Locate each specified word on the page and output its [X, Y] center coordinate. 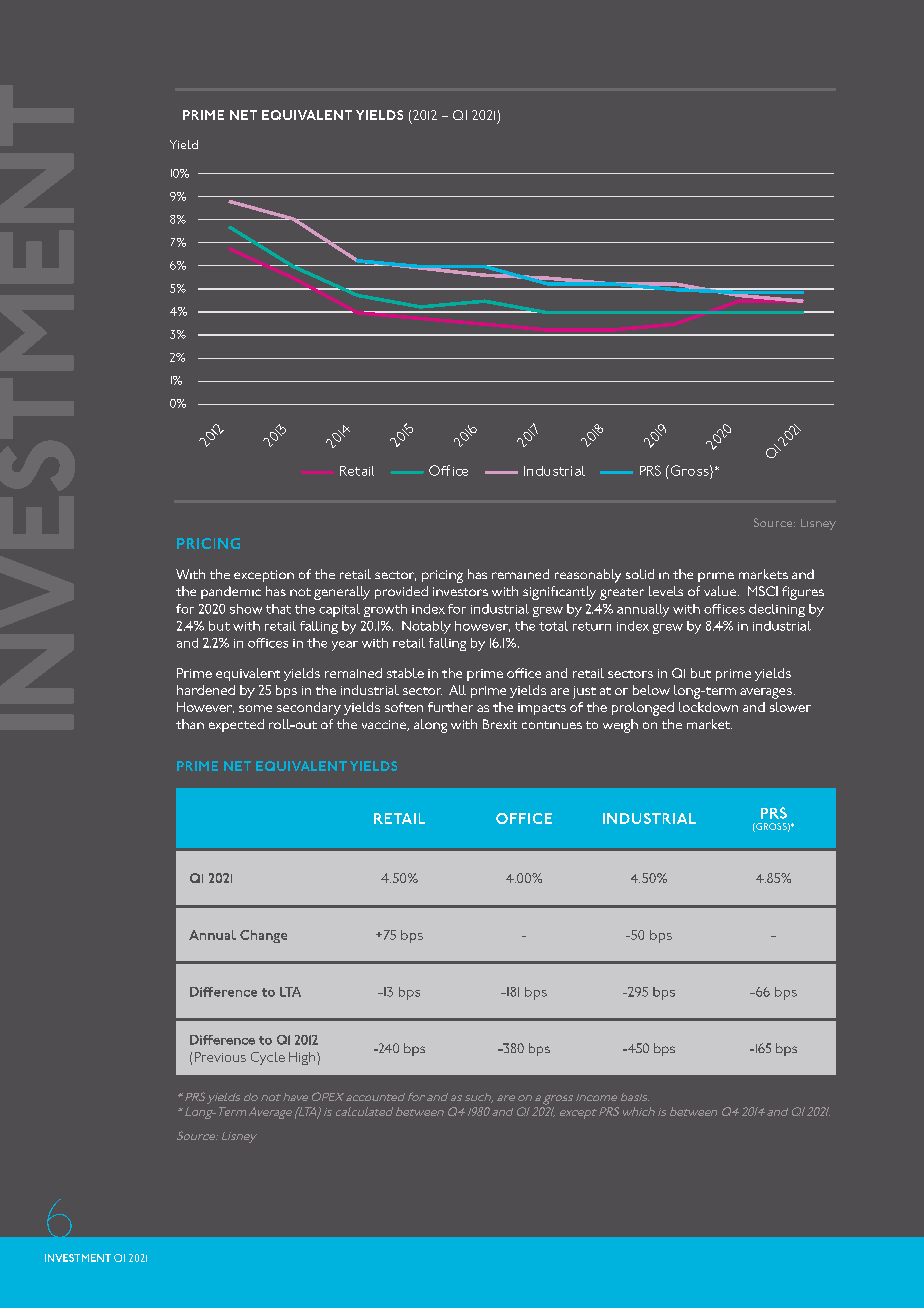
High [303, 1058]
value [721, 591]
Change [263, 936]
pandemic [231, 592]
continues [552, 725]
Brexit [500, 724]
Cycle [268, 1058]
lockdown [708, 707]
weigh [620, 726]
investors [460, 591]
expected [236, 725]
